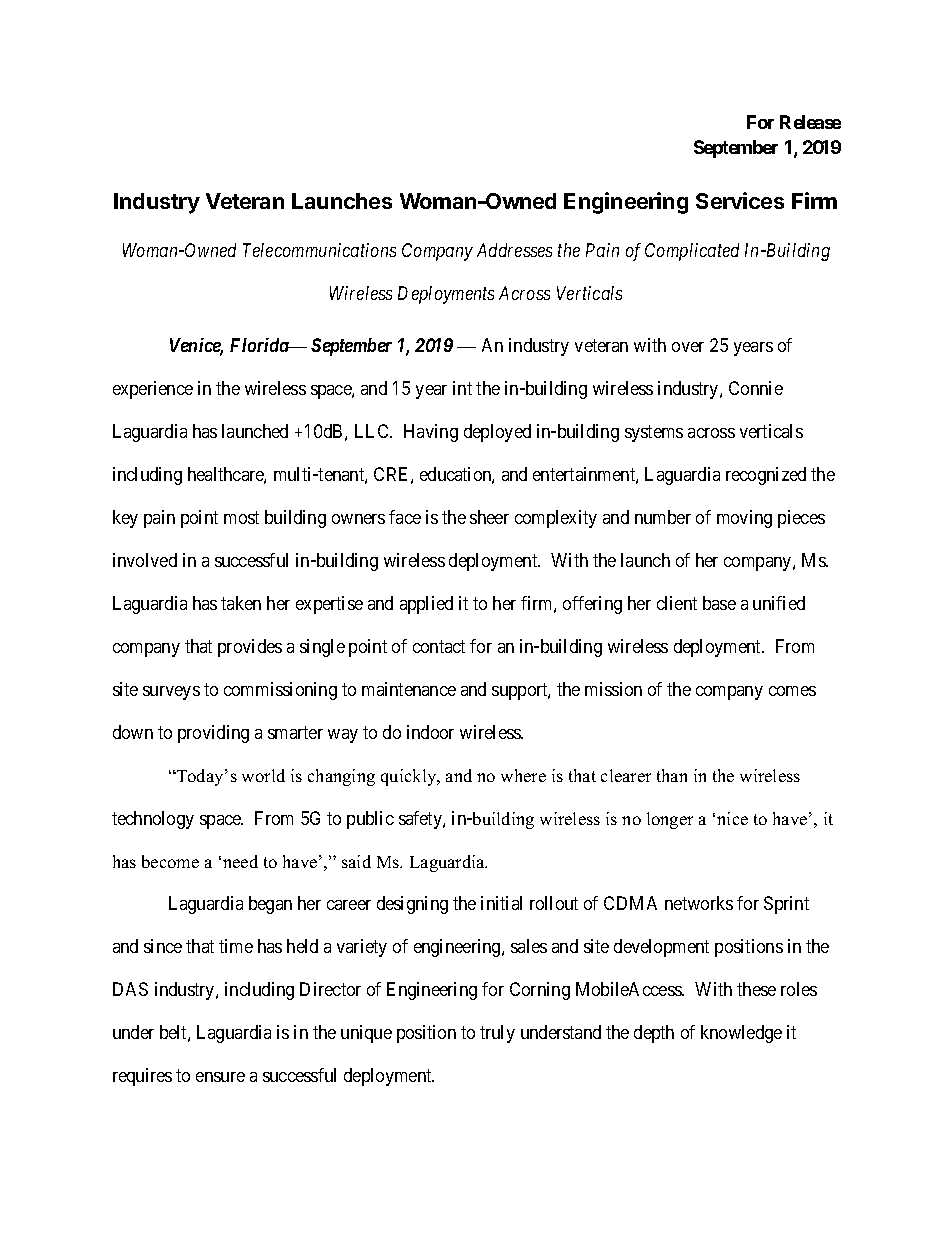 Image resolution: width=952 pixels, height=1233 pixels. Describe the element at coordinates (514, 250) in the image. I see `Addresses` at that location.
